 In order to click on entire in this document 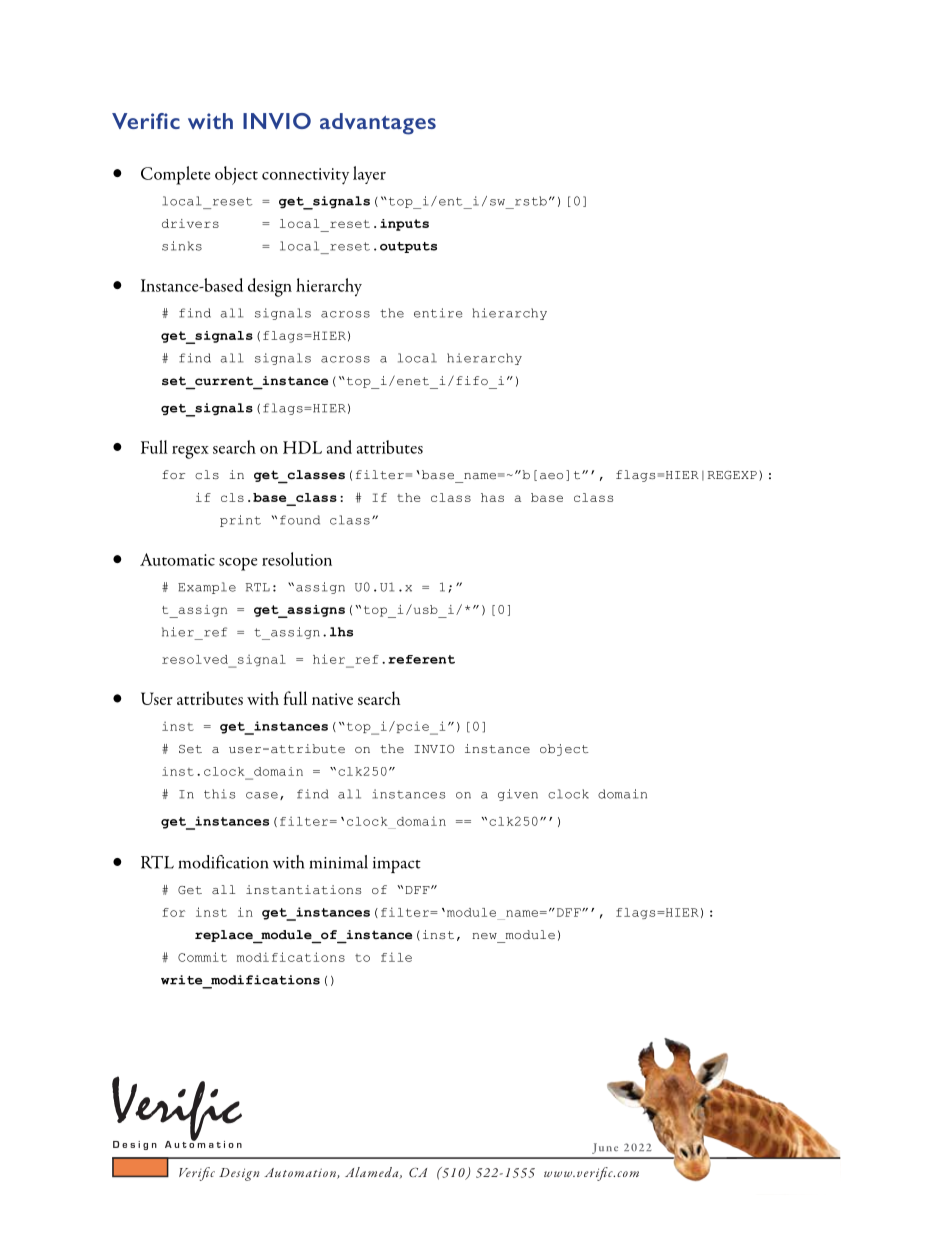, I will do `click(438, 313)`.
